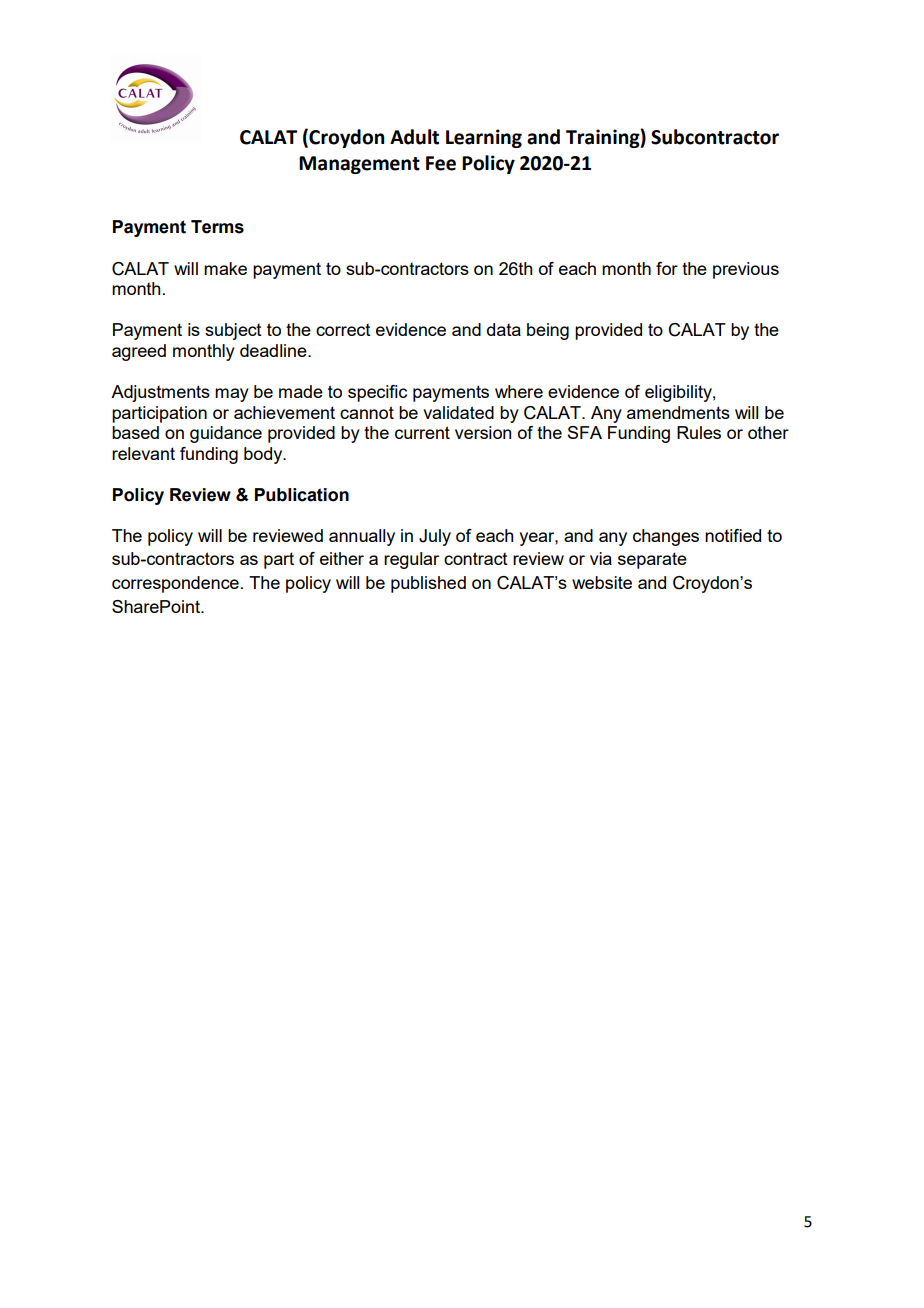 This screenshot has height=1308, width=924. What do you see at coordinates (225, 268) in the screenshot?
I see `make` at bounding box center [225, 268].
